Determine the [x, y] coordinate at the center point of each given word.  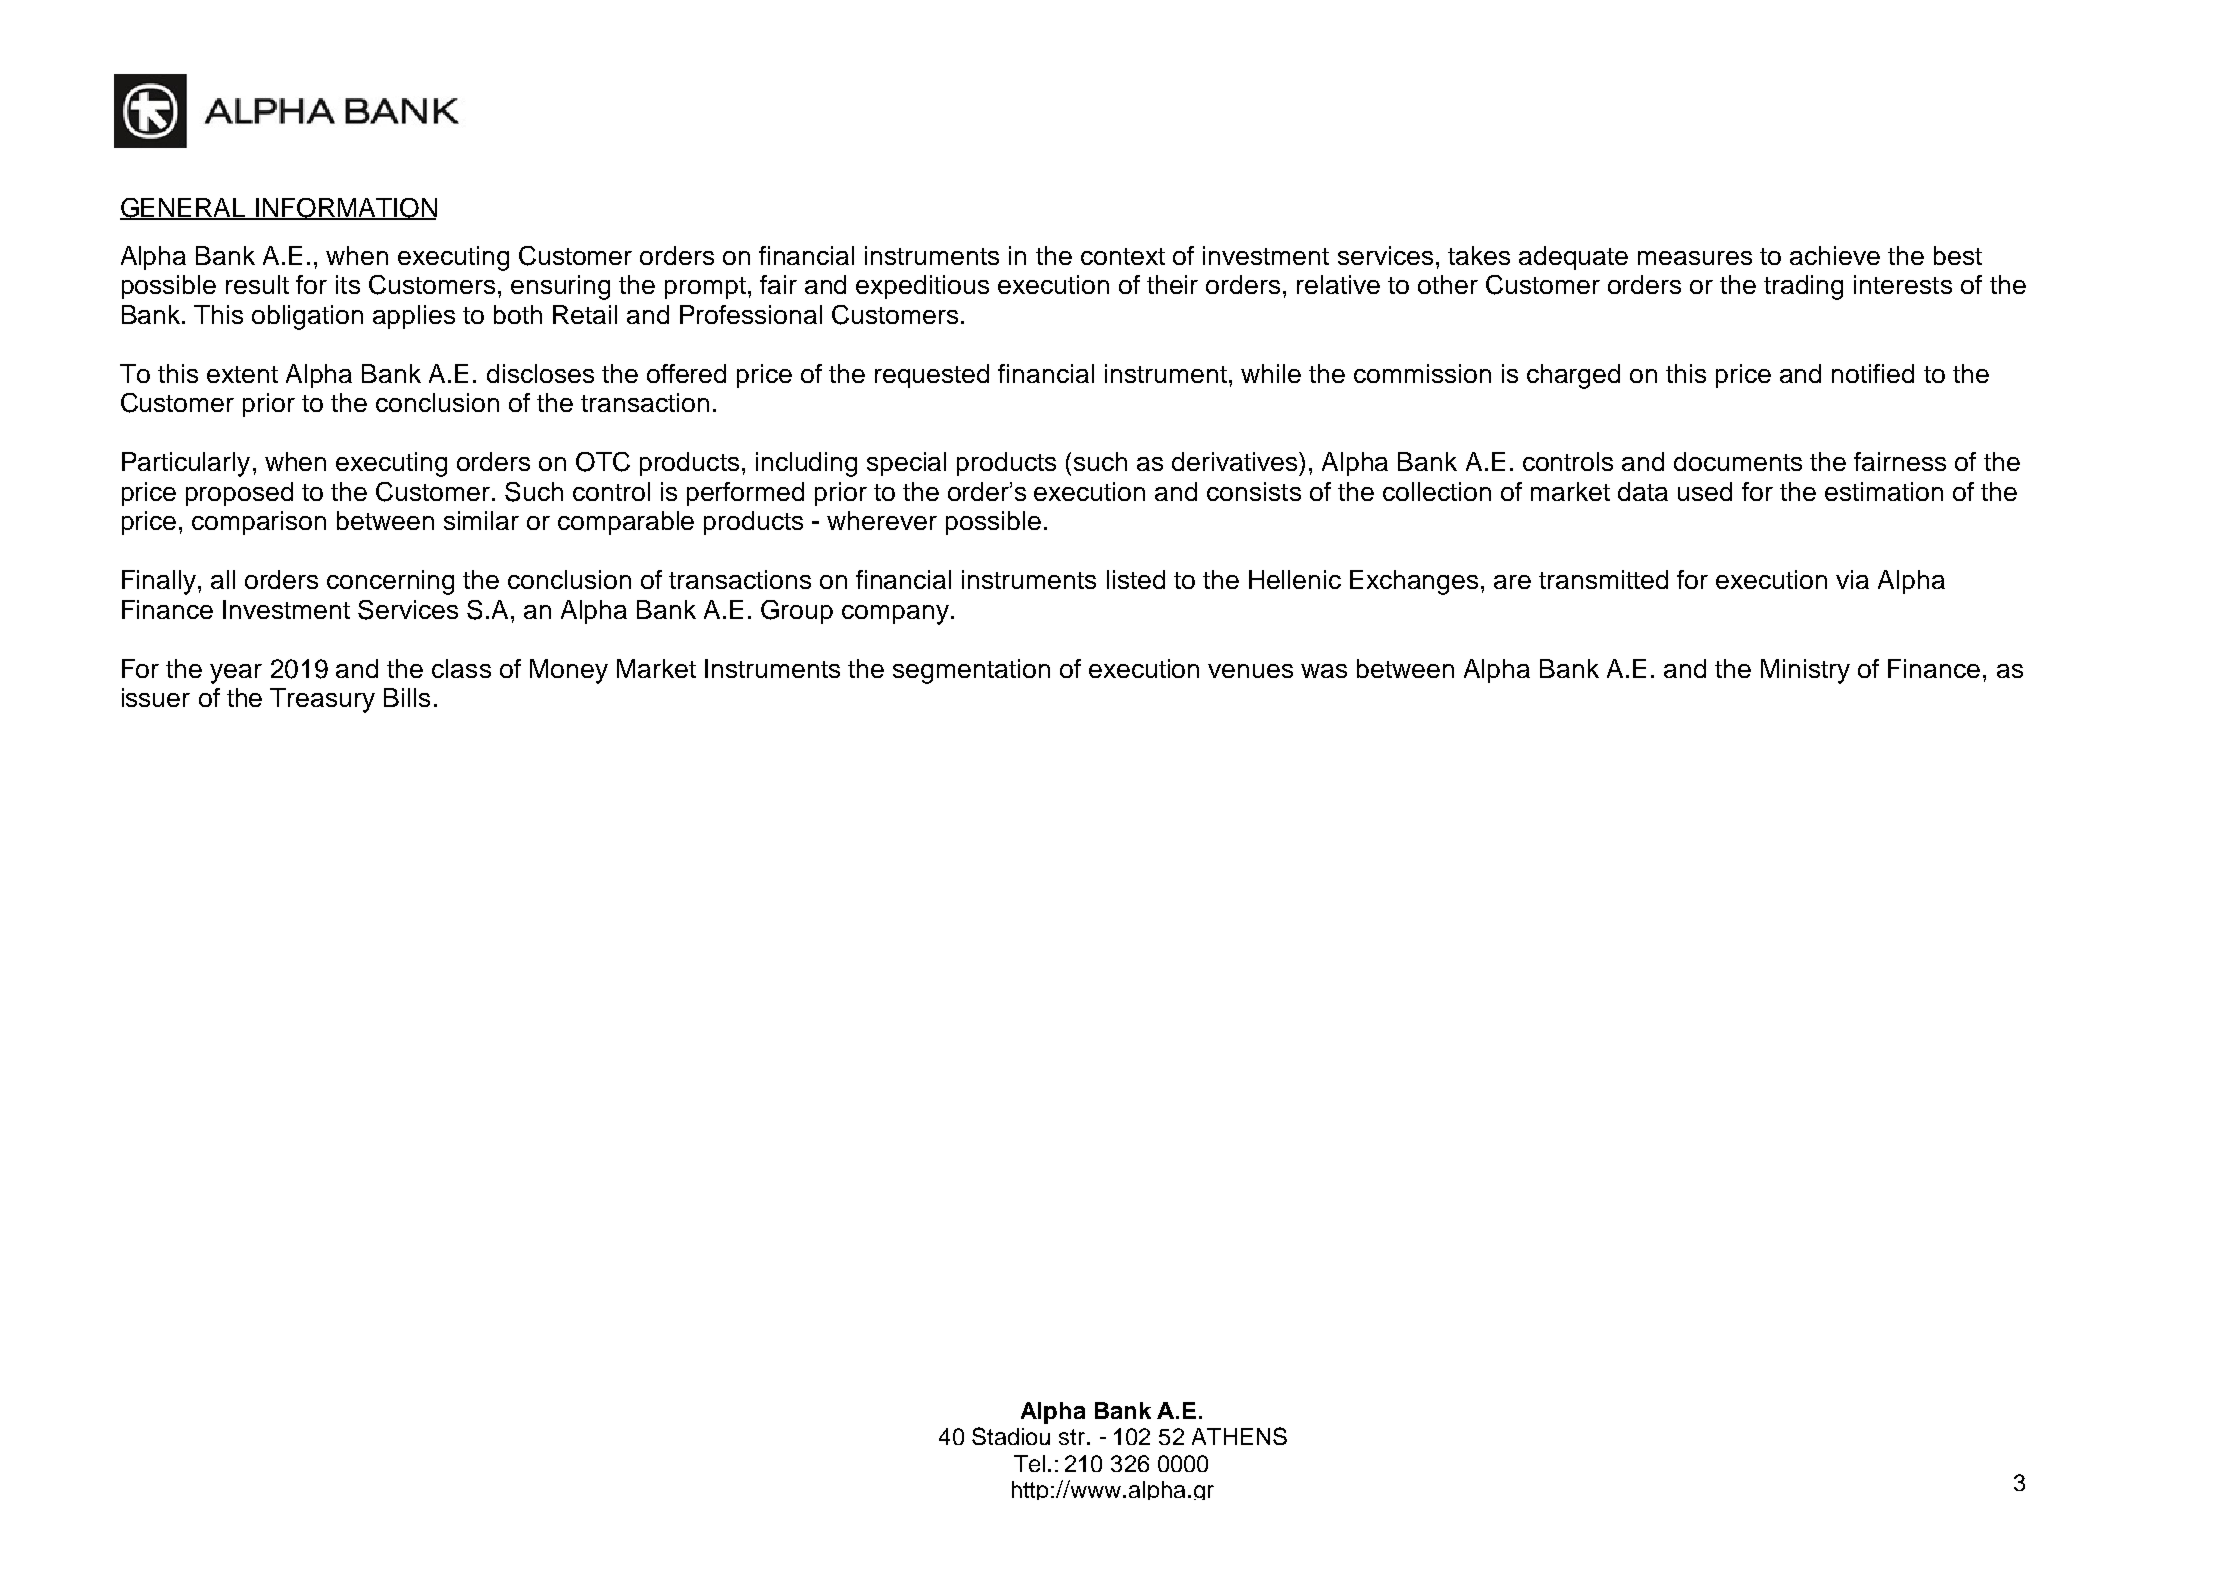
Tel [1029, 1463]
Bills [407, 697]
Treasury [322, 700]
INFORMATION [345, 209]
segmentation [971, 671]
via [1852, 579]
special [906, 464]
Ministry [1805, 671]
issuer [156, 697]
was [1324, 671]
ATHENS [1239, 1436]
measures [1695, 258]
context [1123, 256]
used [1705, 491]
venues [1250, 671]
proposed [239, 494]
